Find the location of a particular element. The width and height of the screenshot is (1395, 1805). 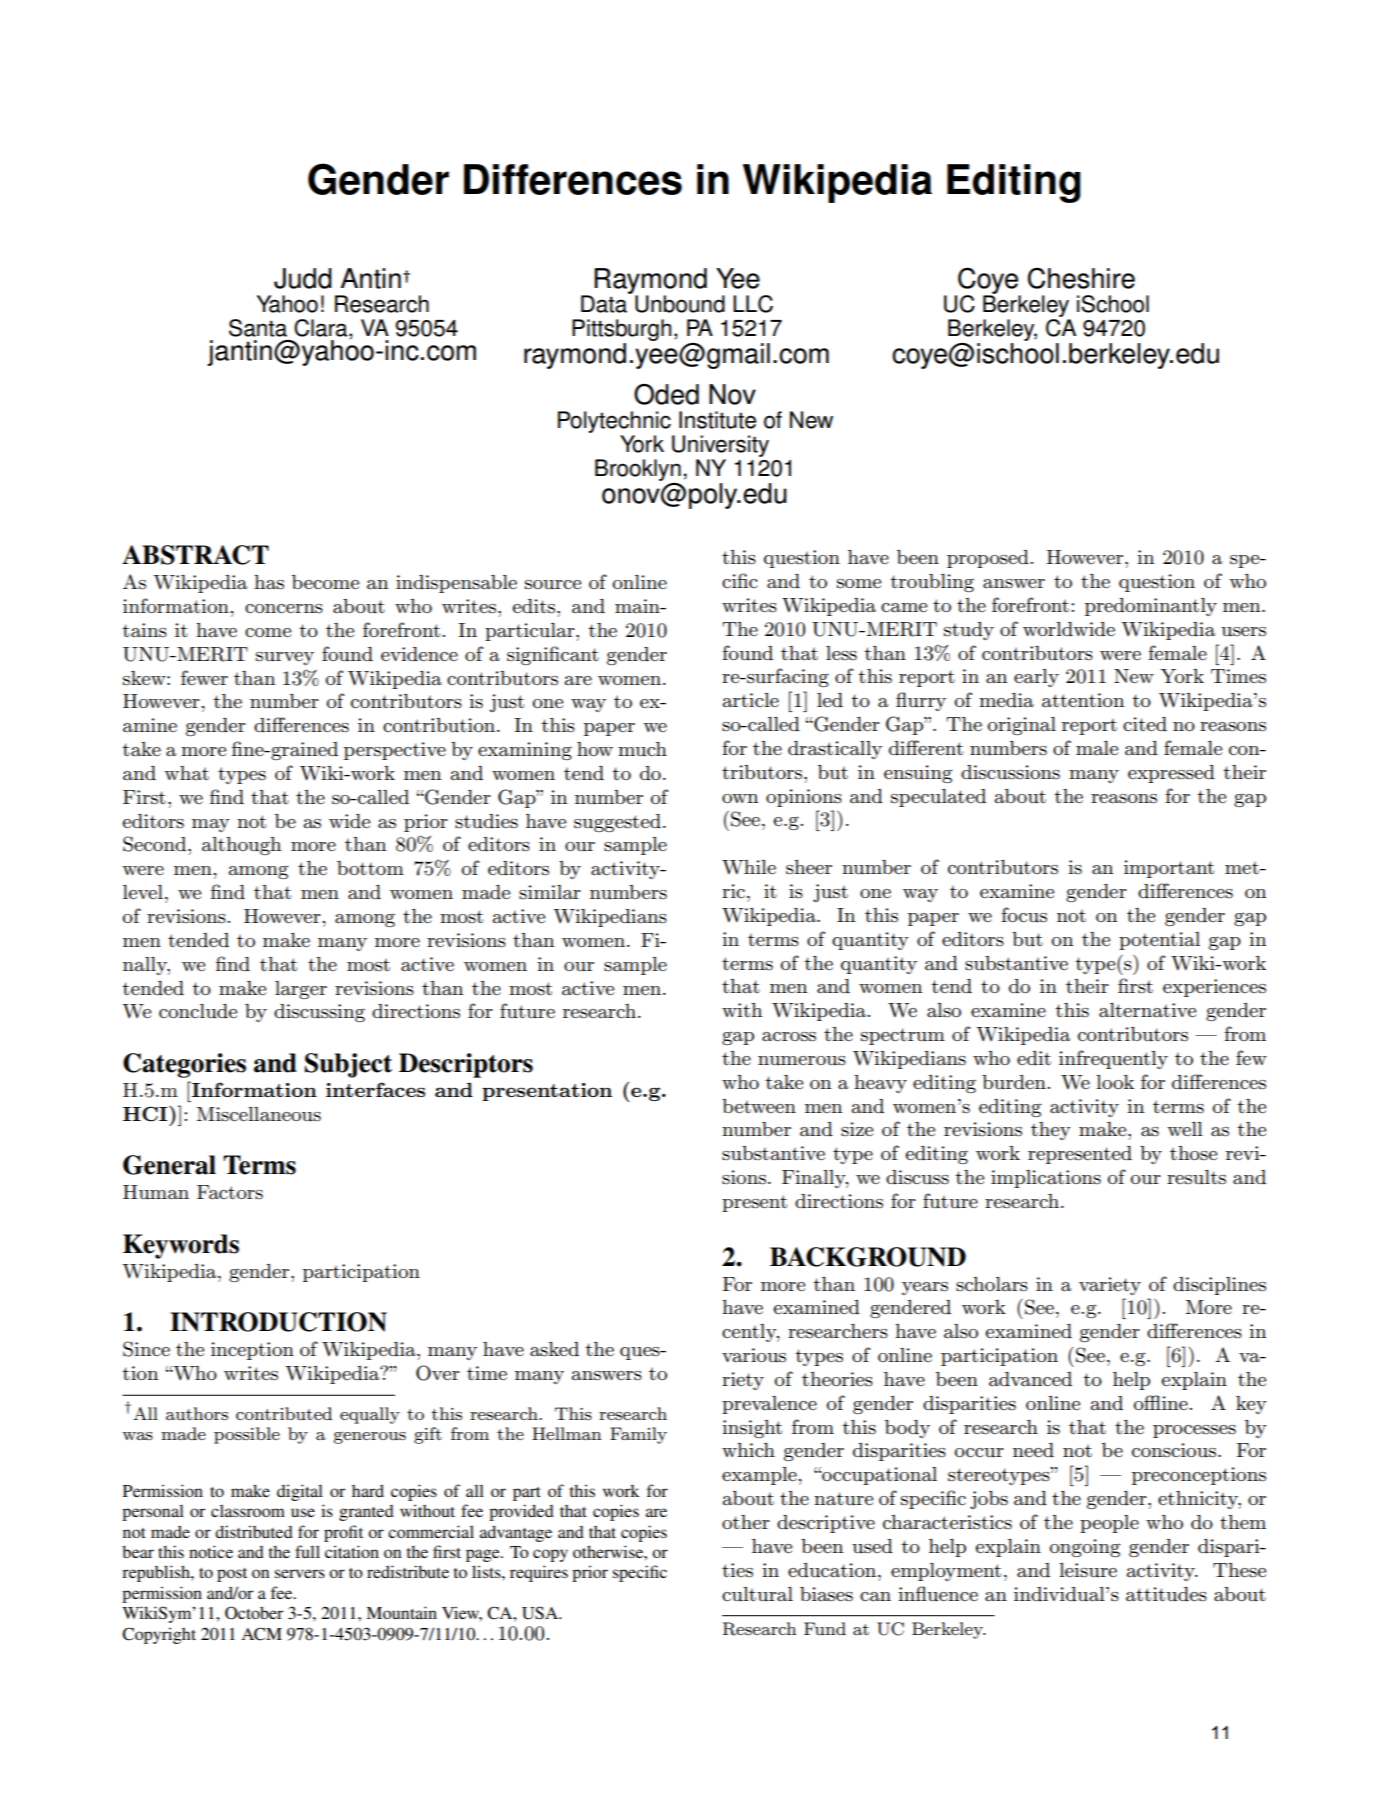

October is located at coordinates (254, 1613).
